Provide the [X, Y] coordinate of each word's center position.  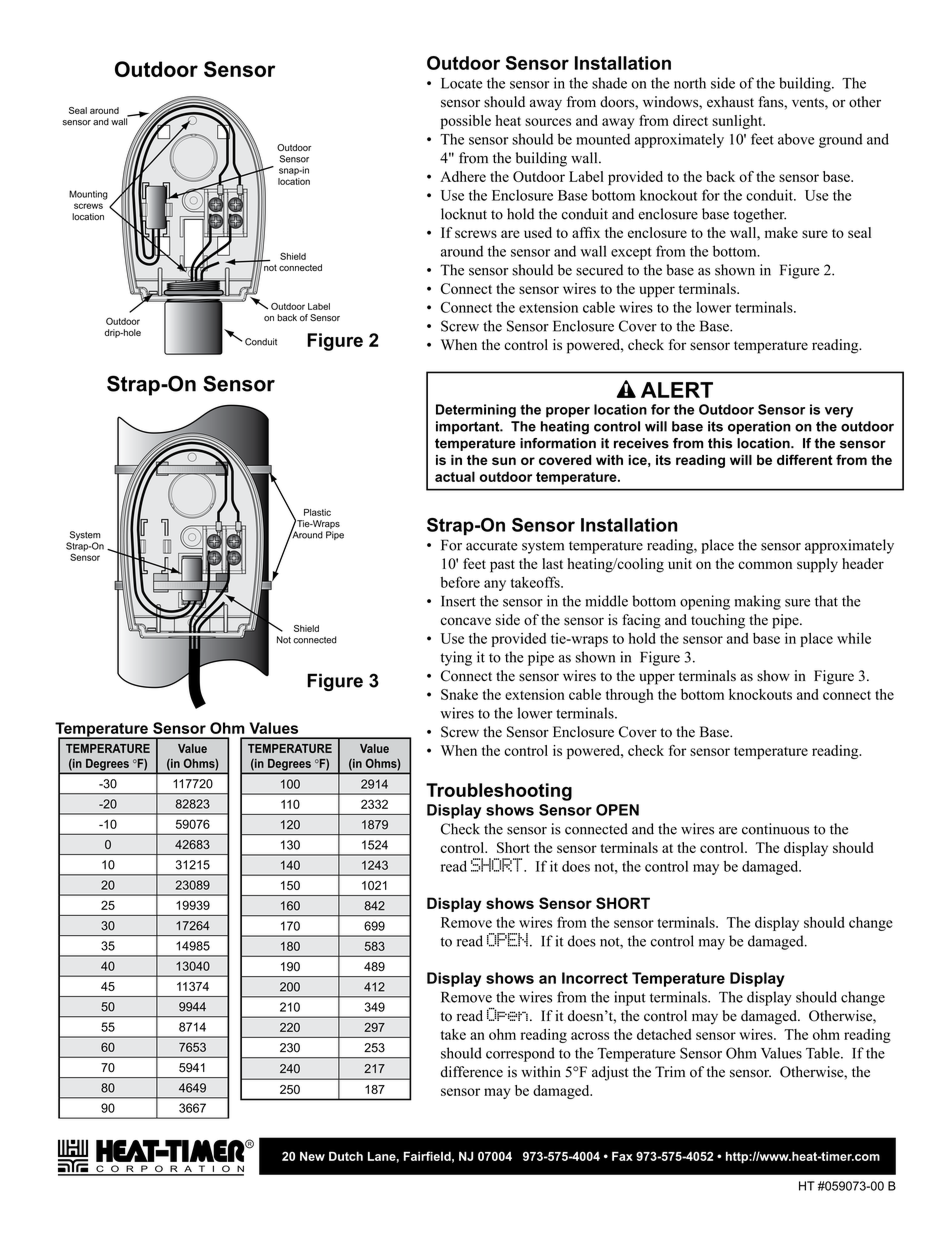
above [796, 139]
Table [824, 1053]
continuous [775, 829]
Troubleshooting [499, 792]
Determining [476, 411]
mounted [603, 139]
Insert [458, 601]
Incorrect [595, 978]
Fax [622, 1156]
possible [465, 122]
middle [607, 601]
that [826, 601]
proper [568, 412]
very [839, 412]
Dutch [346, 1156]
